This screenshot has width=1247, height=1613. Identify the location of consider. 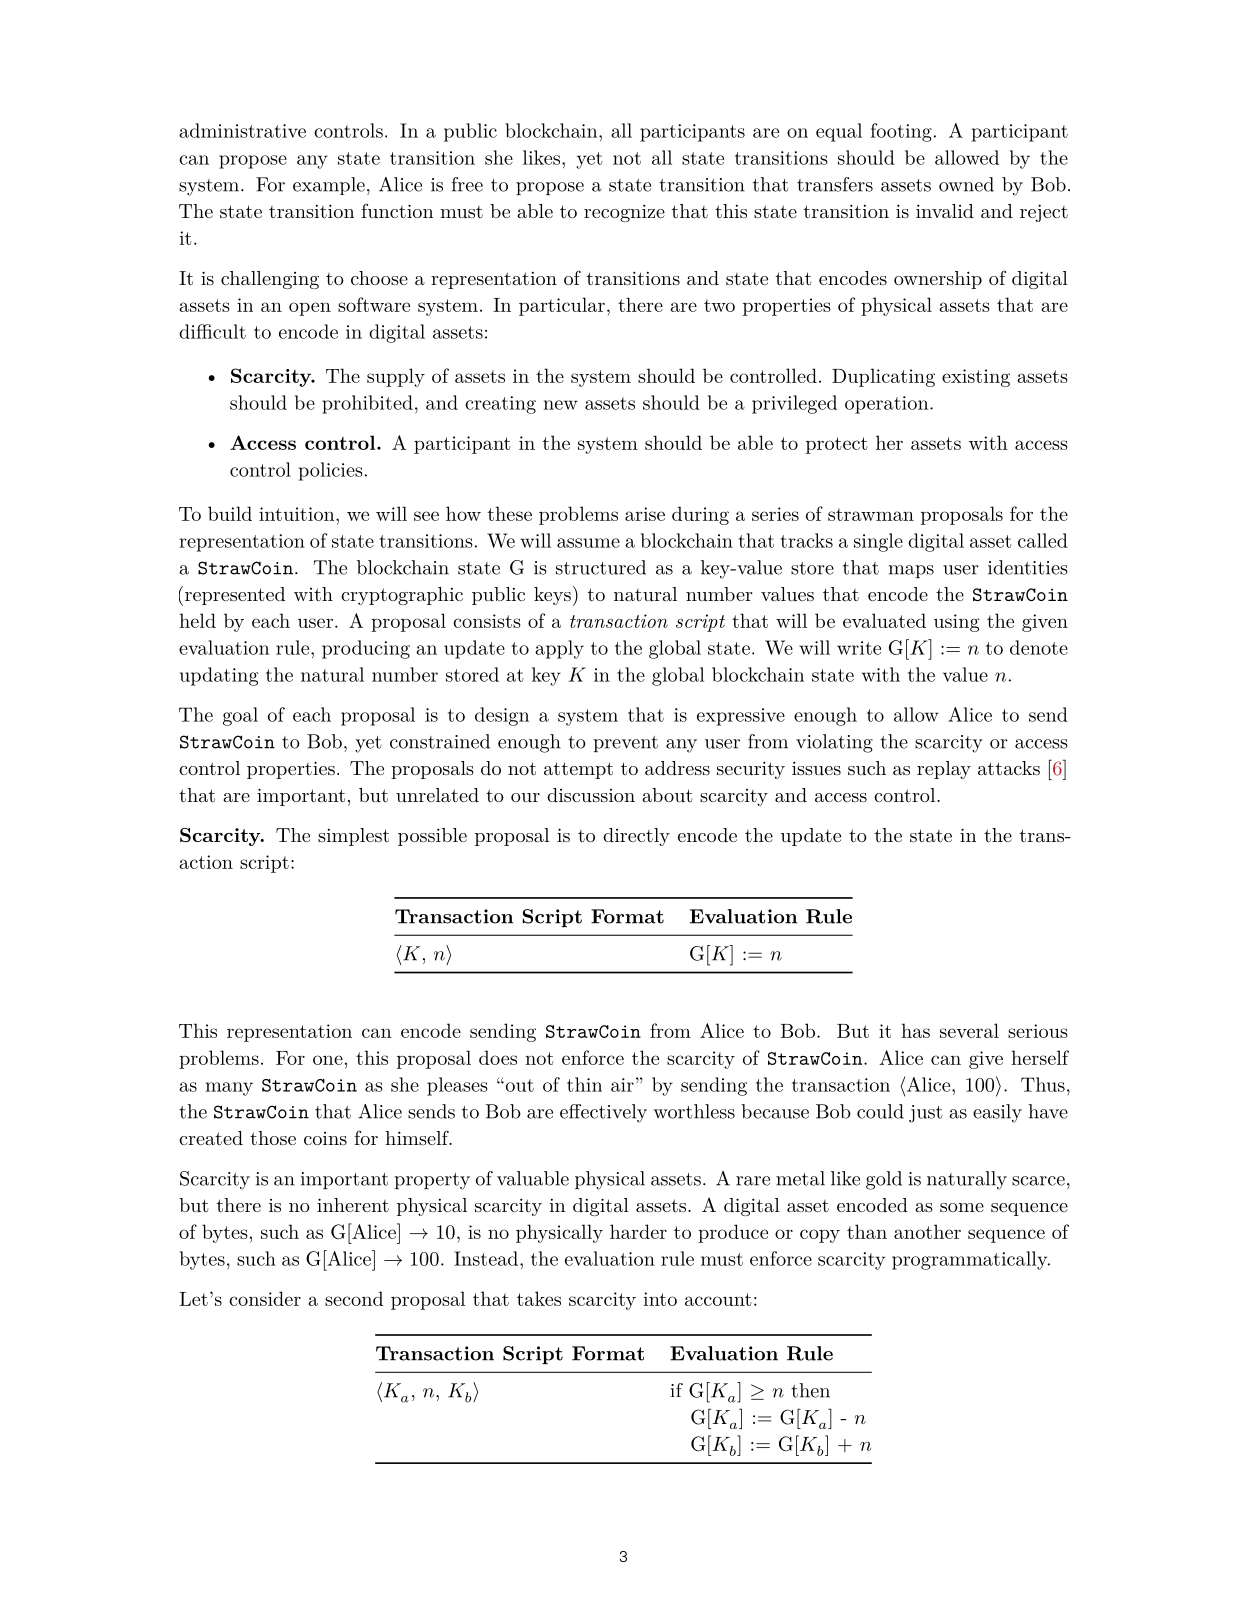
(265, 1298).
